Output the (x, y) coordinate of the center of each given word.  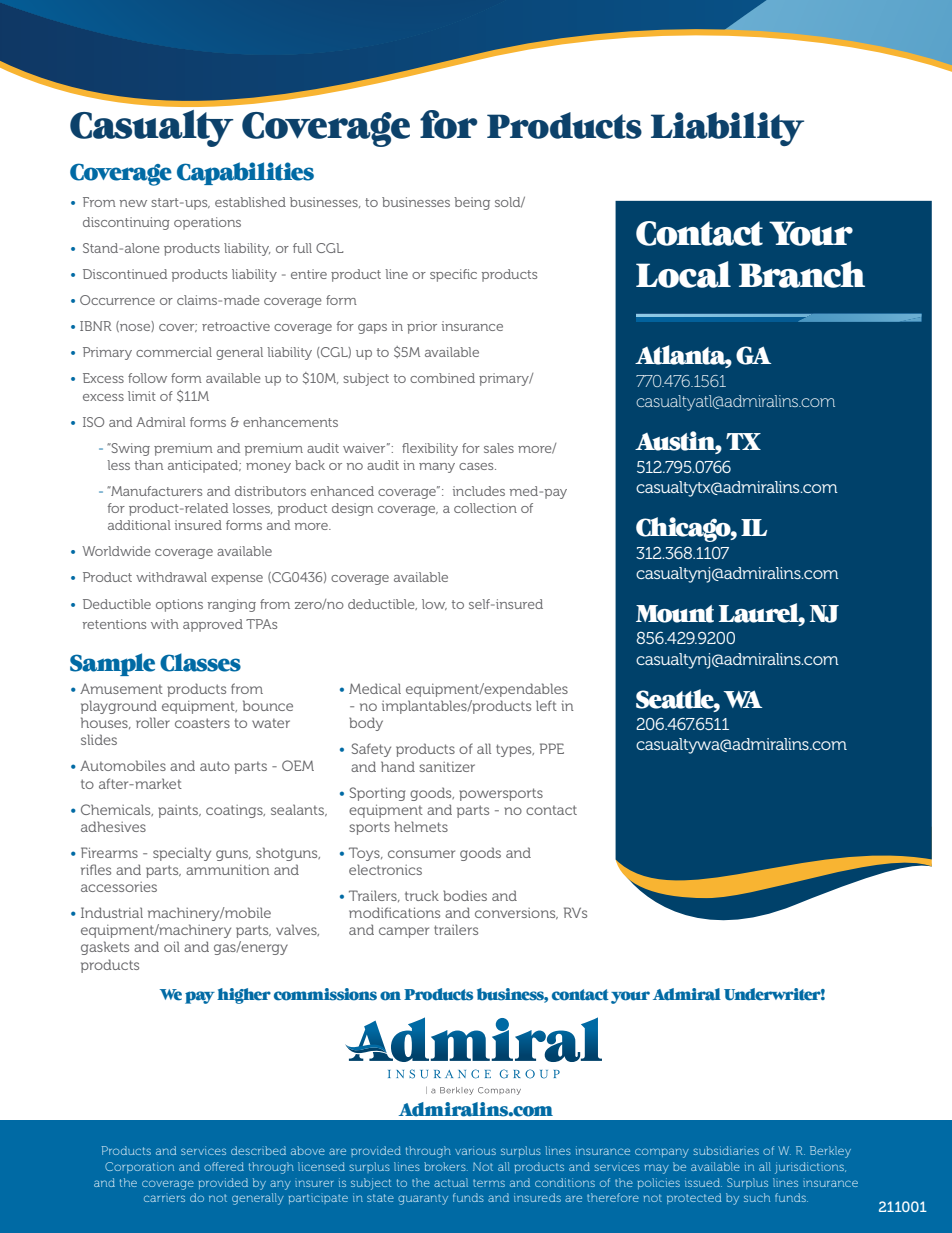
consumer (421, 854)
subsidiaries (726, 1150)
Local (683, 274)
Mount (675, 614)
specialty (182, 854)
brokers (446, 1166)
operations (207, 223)
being (472, 203)
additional (139, 525)
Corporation (139, 1167)
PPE (552, 748)
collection (485, 508)
